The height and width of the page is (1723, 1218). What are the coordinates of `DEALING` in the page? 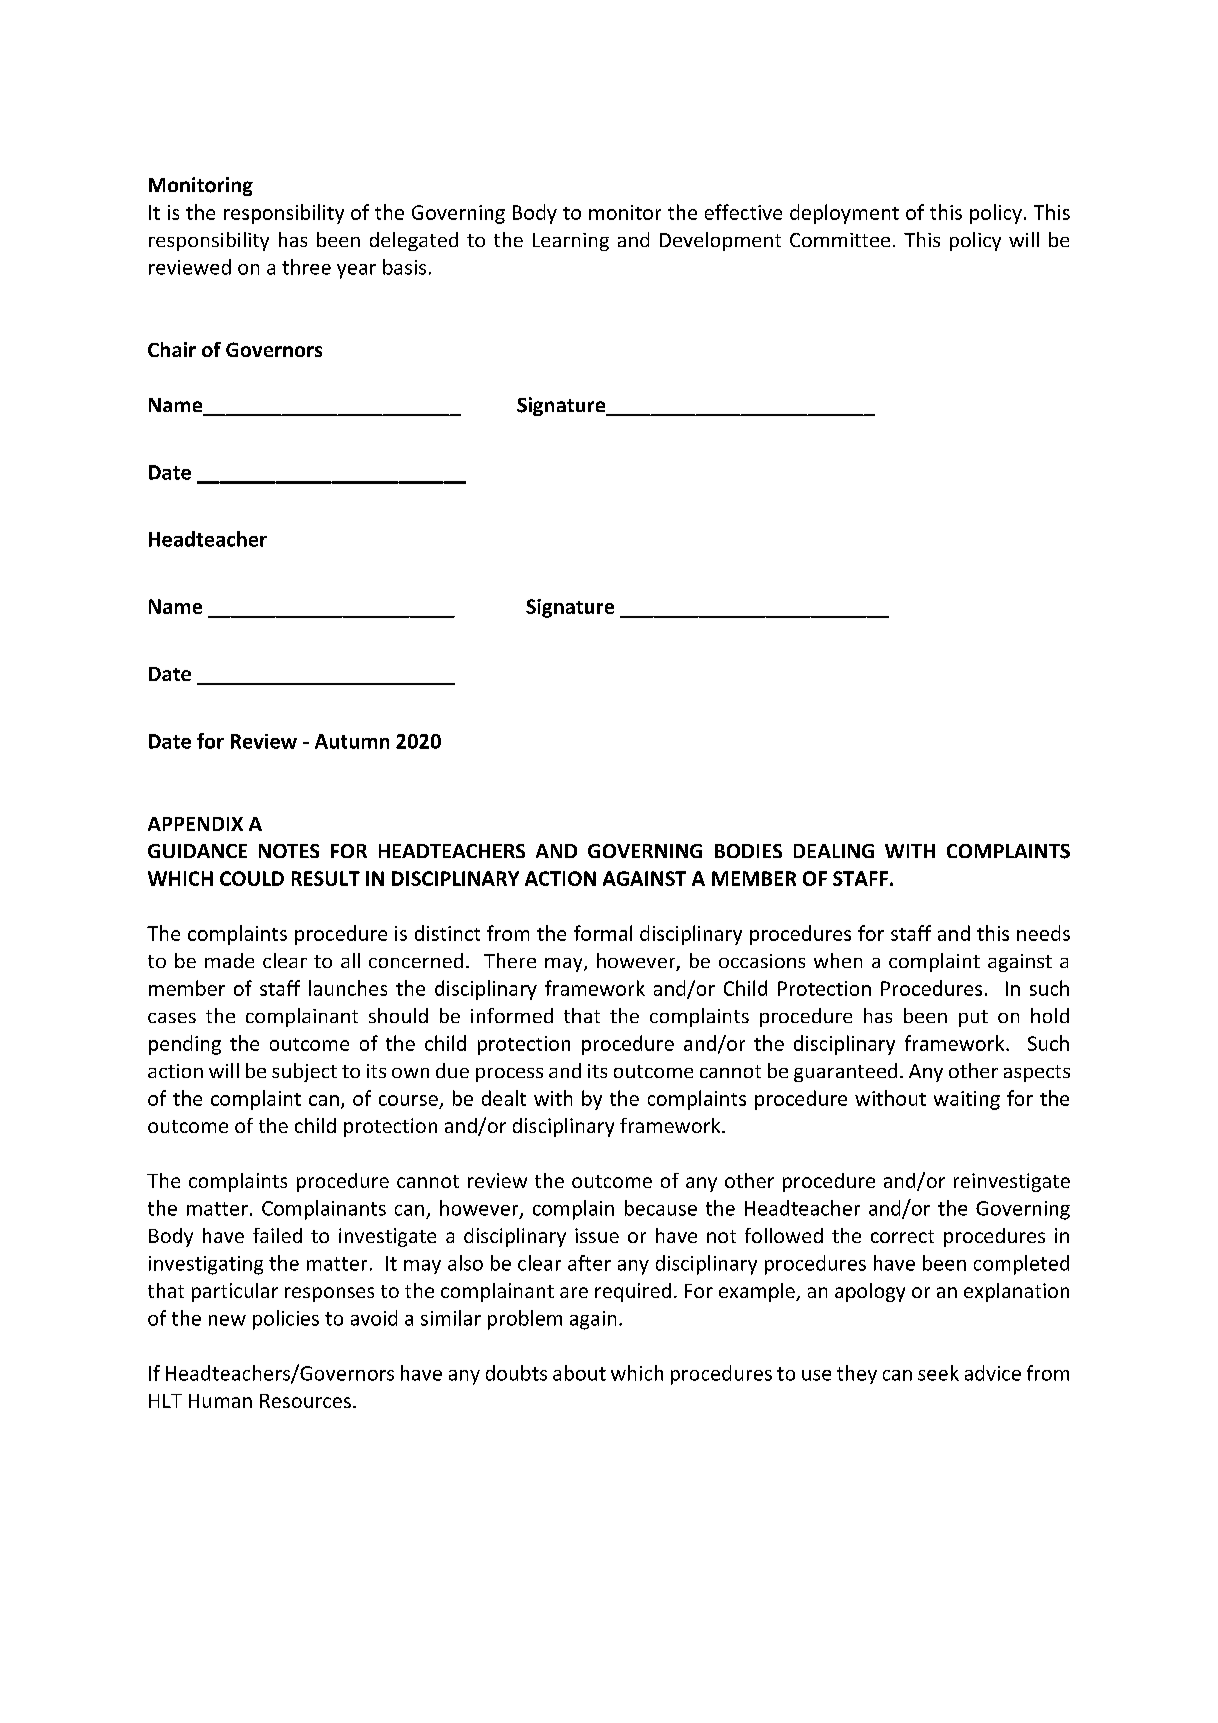 It's located at (834, 851).
